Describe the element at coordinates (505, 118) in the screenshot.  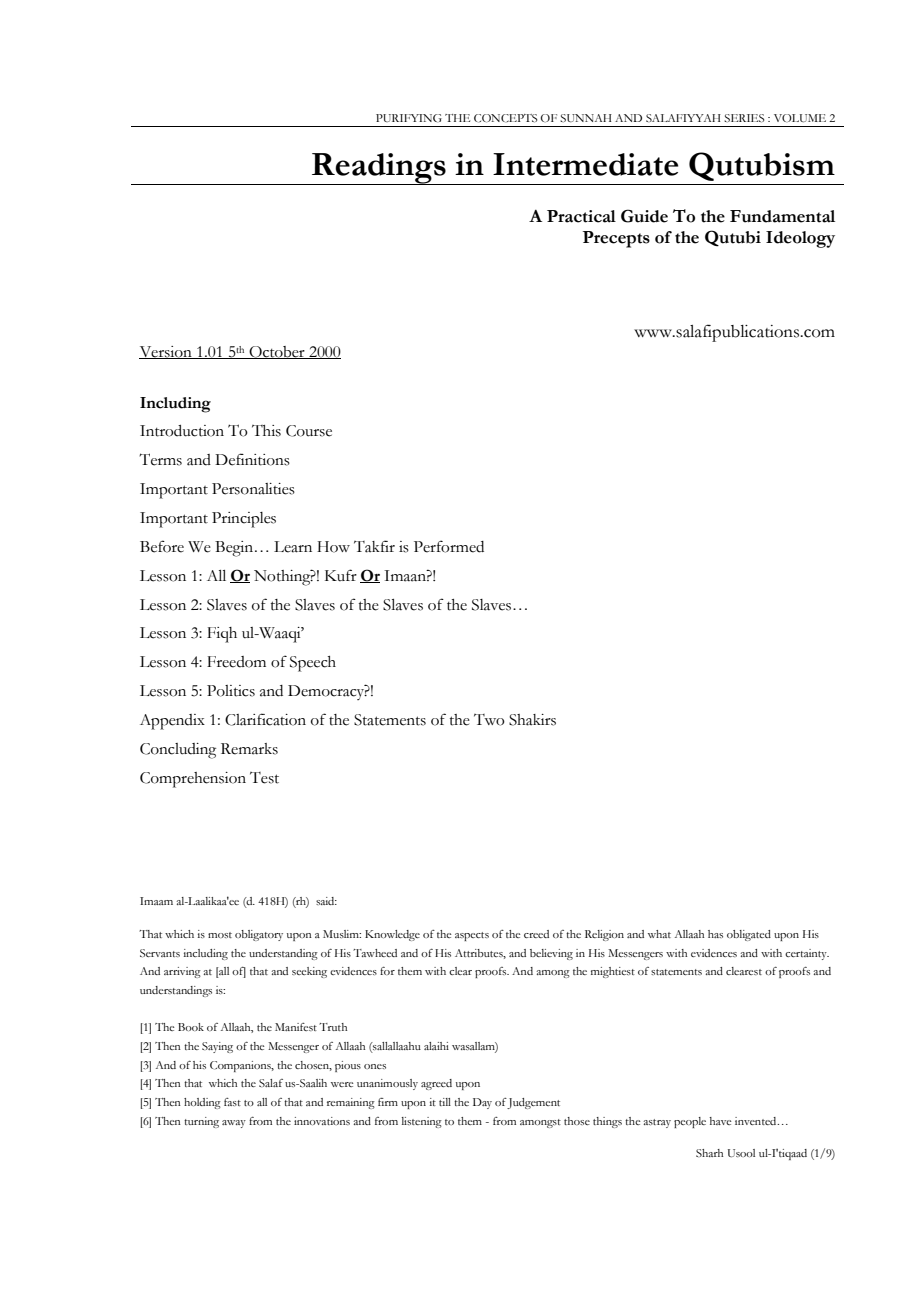
I see `CONCEPTS` at that location.
